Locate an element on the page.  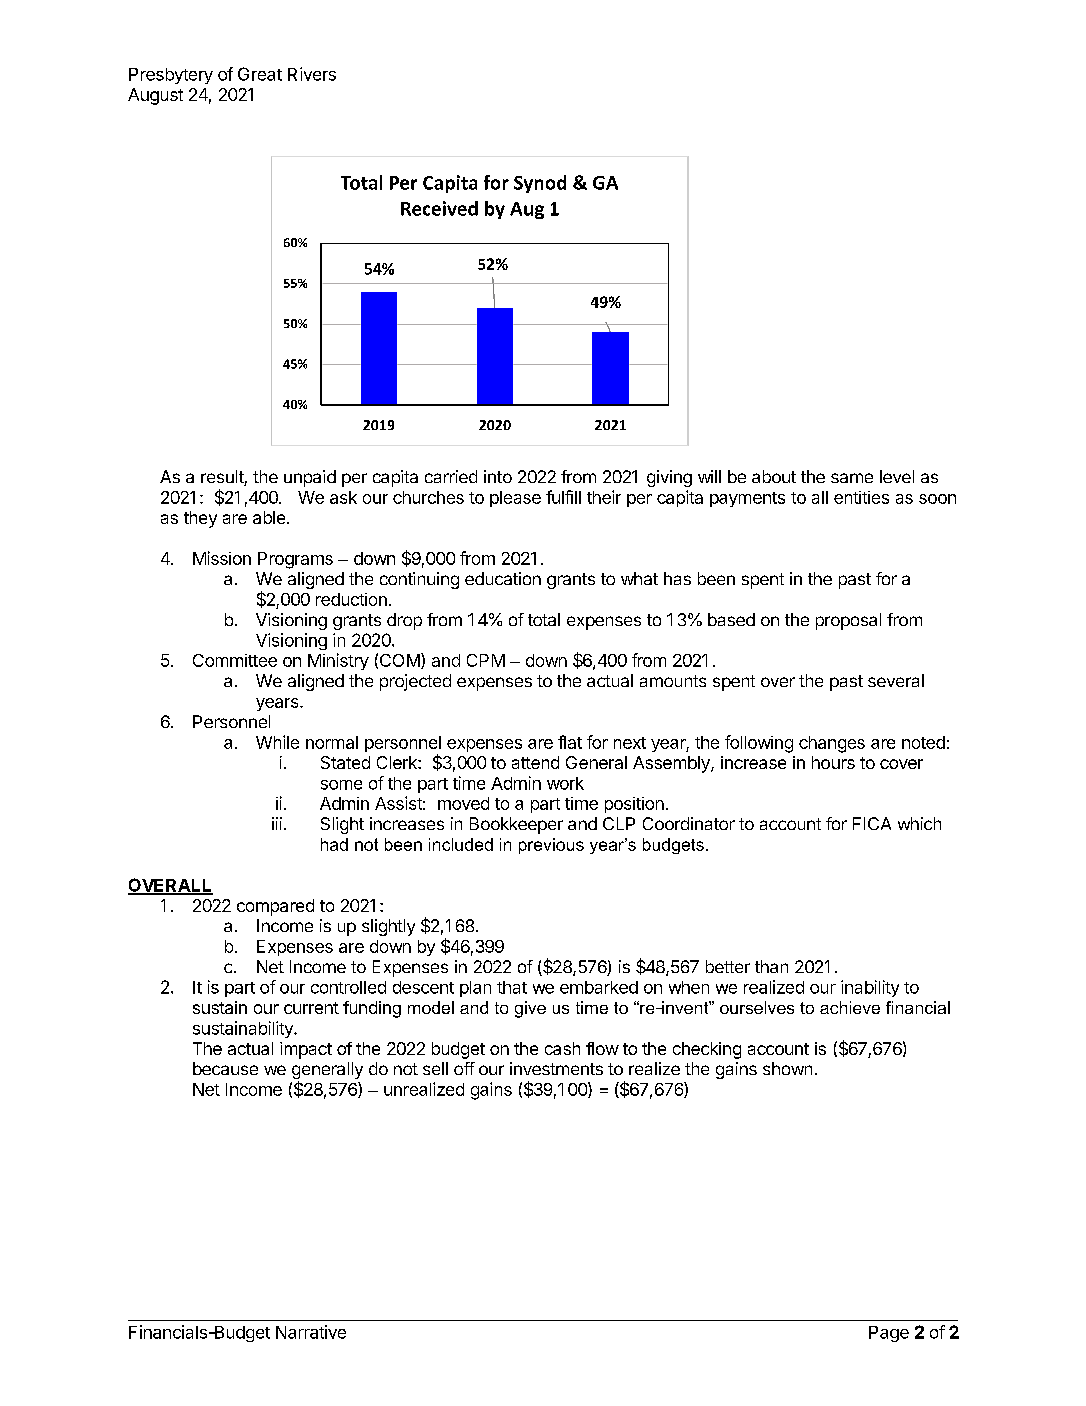
fulfill is located at coordinates (563, 497).
